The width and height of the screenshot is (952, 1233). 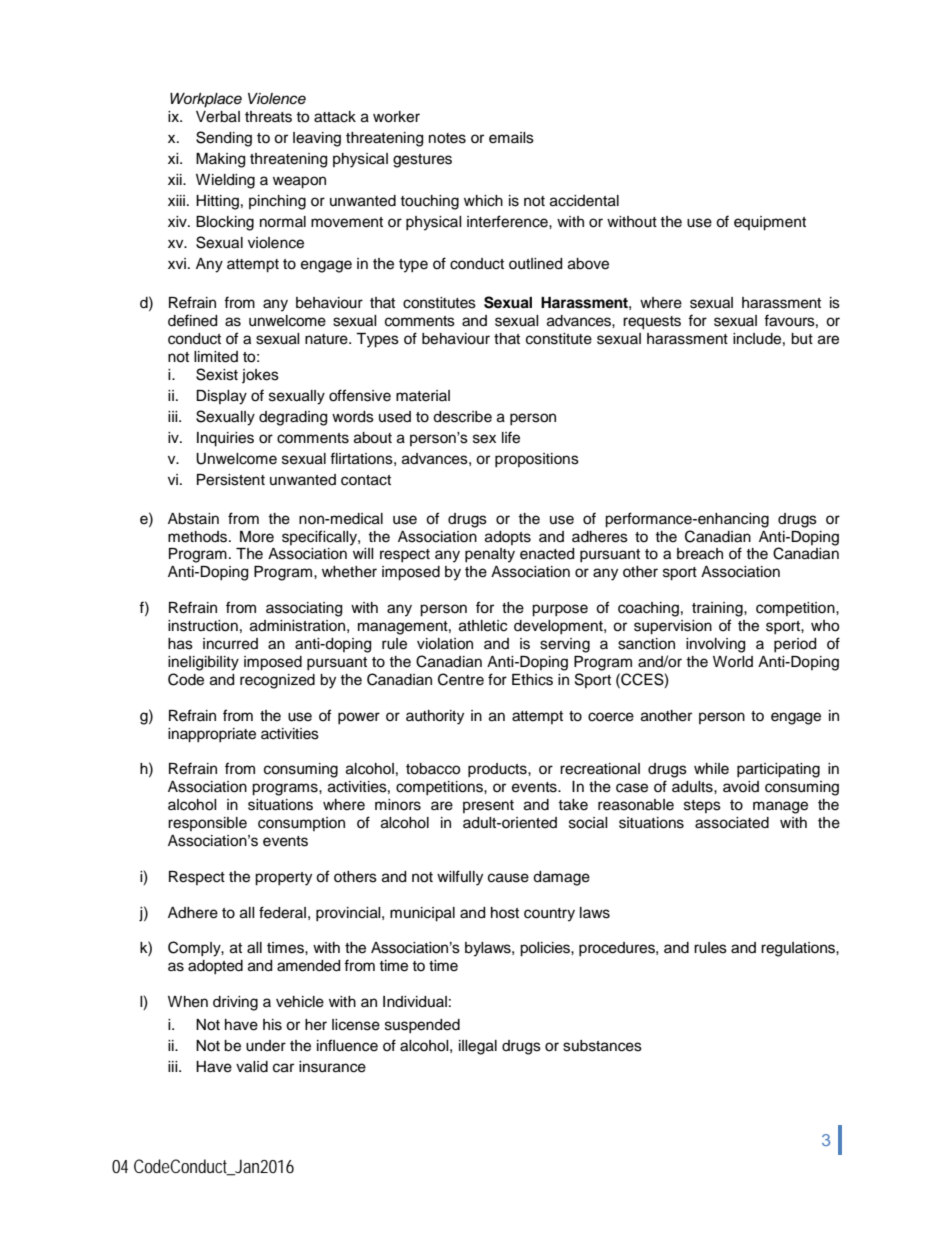 What do you see at coordinates (266, 1046) in the screenshot?
I see `under` at bounding box center [266, 1046].
